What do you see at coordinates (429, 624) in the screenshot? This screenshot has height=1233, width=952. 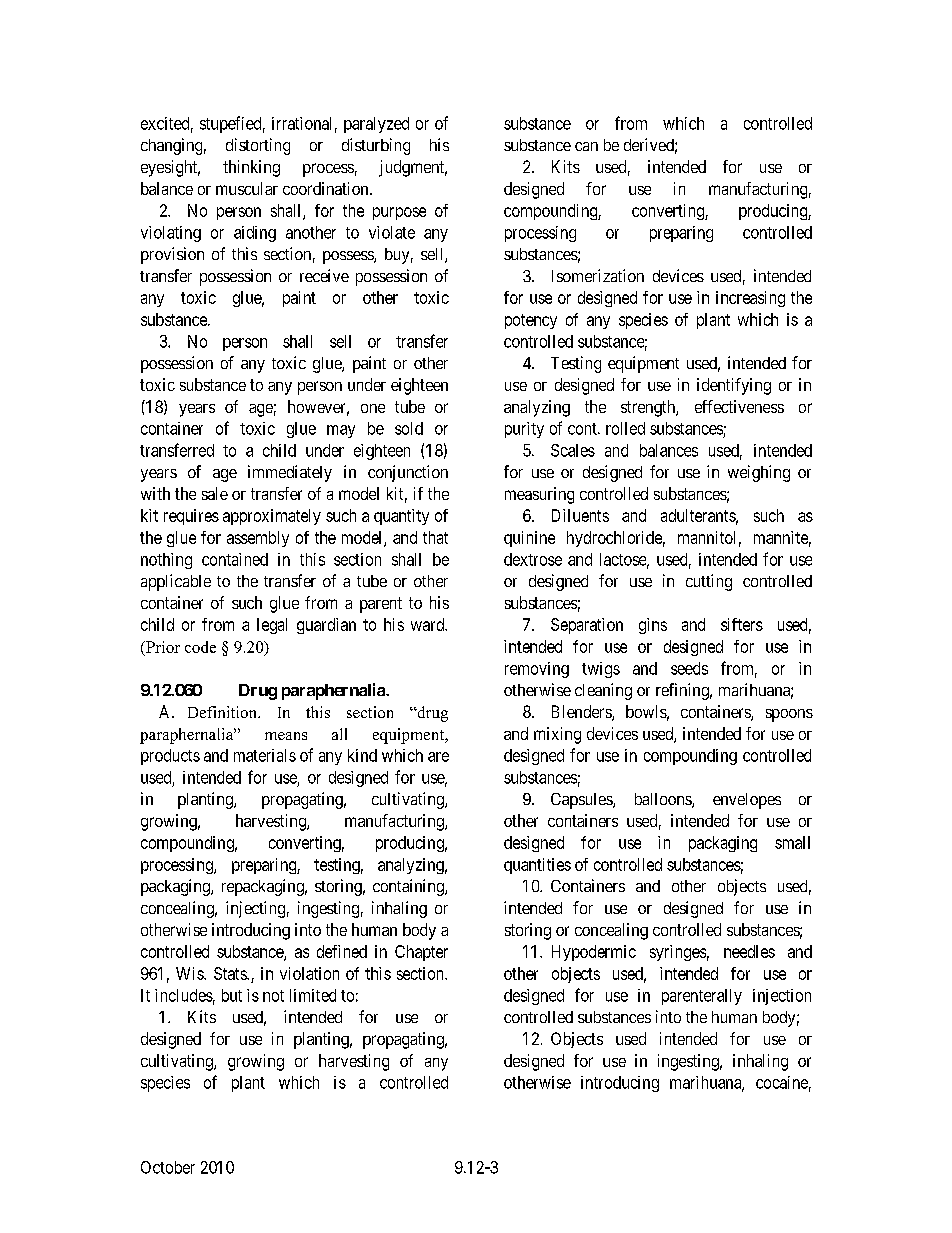 I see `ward` at bounding box center [429, 624].
